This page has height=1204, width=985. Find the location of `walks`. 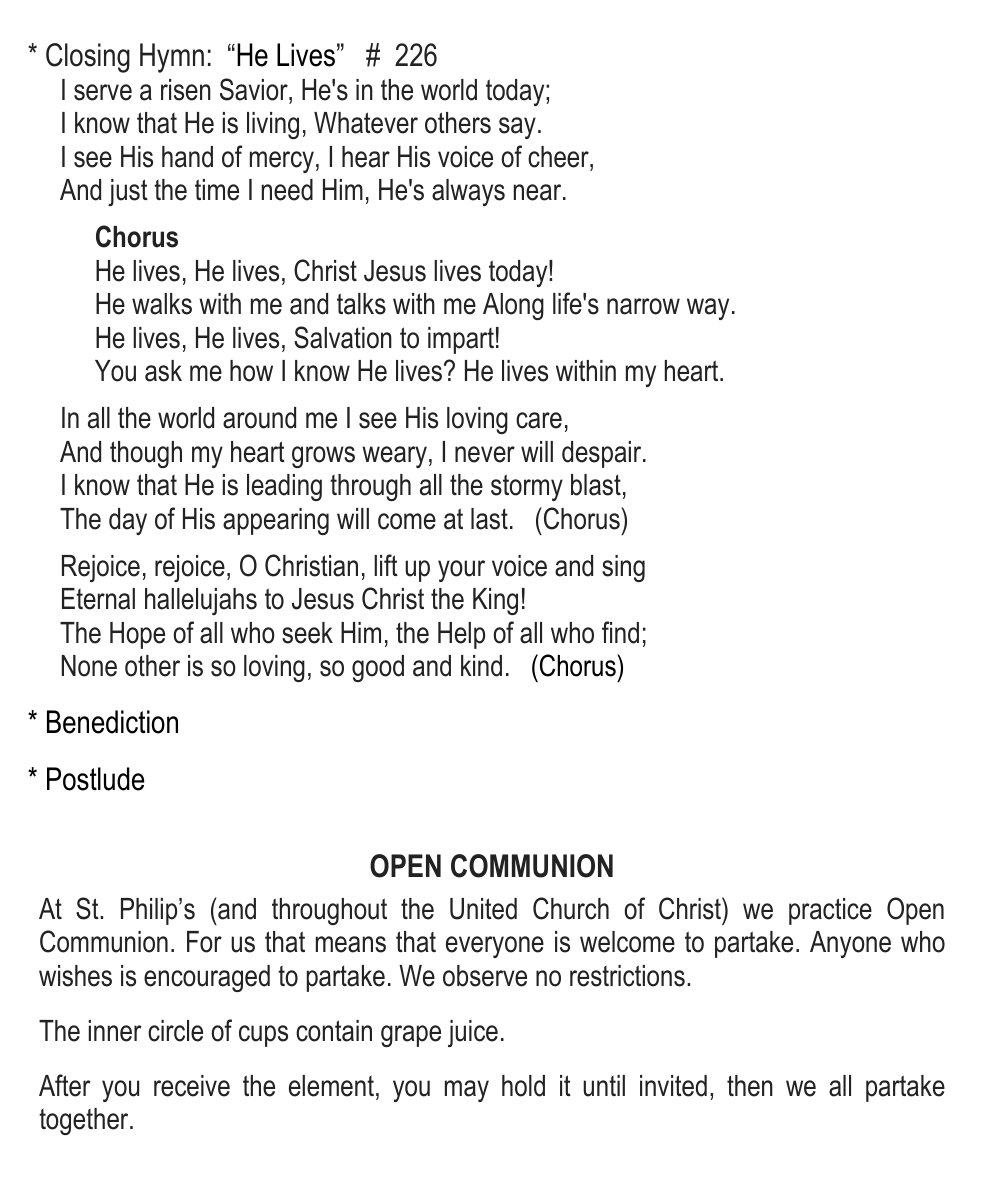

walks is located at coordinates (162, 304).
